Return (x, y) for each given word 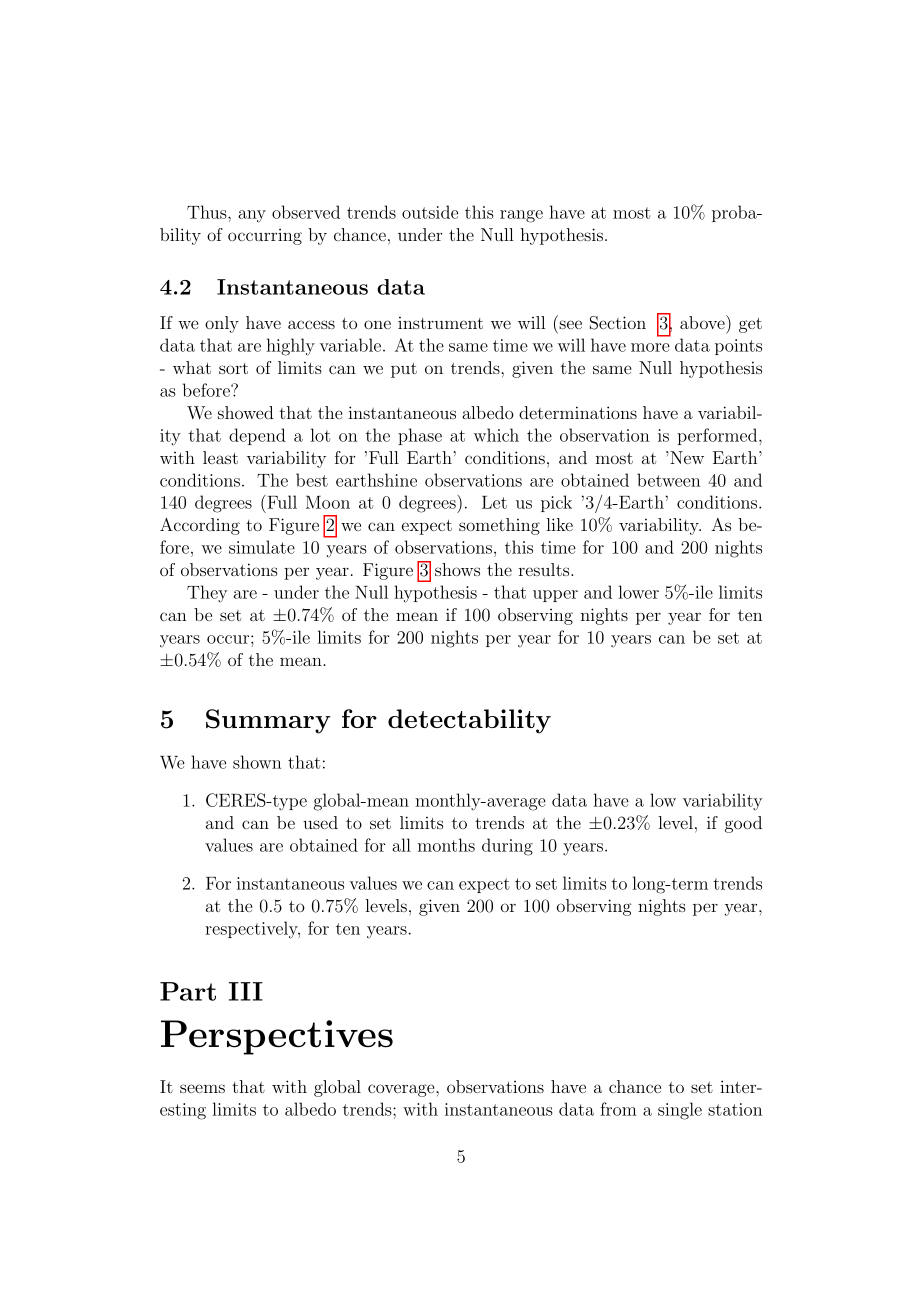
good (743, 824)
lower (638, 592)
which (496, 435)
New (686, 457)
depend (257, 436)
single (680, 1111)
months (446, 845)
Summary (268, 721)
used (320, 822)
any (252, 216)
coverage (402, 1090)
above (703, 322)
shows (457, 569)
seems (202, 1088)
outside (430, 212)
